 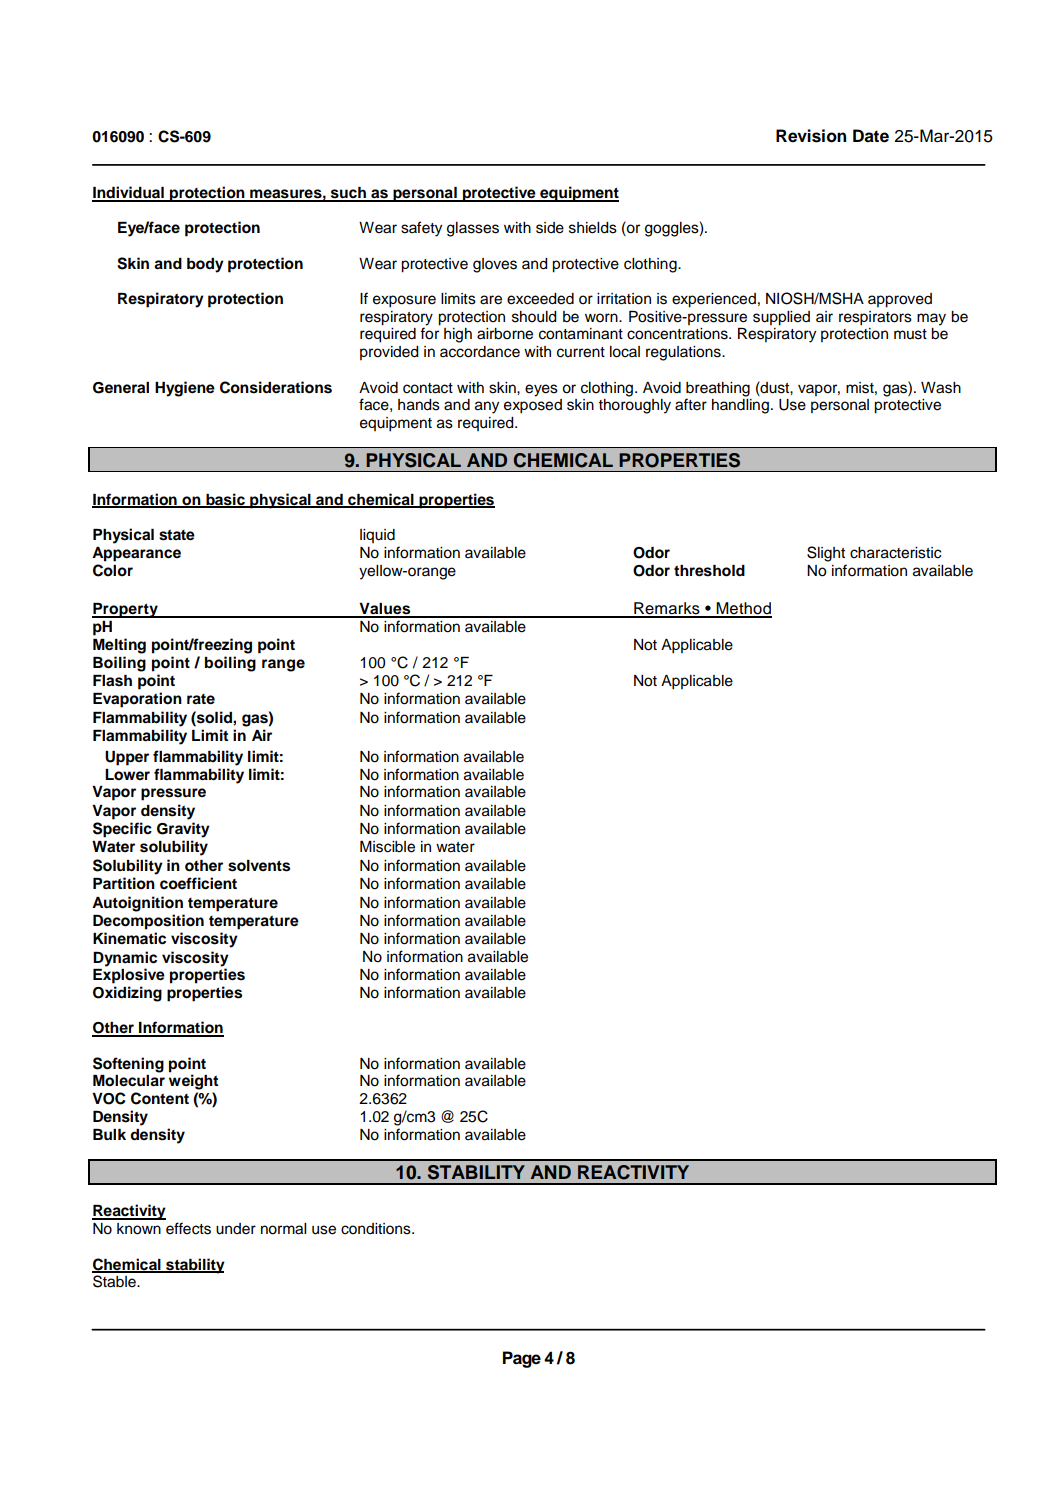 I want to click on Property, so click(x=126, y=610).
